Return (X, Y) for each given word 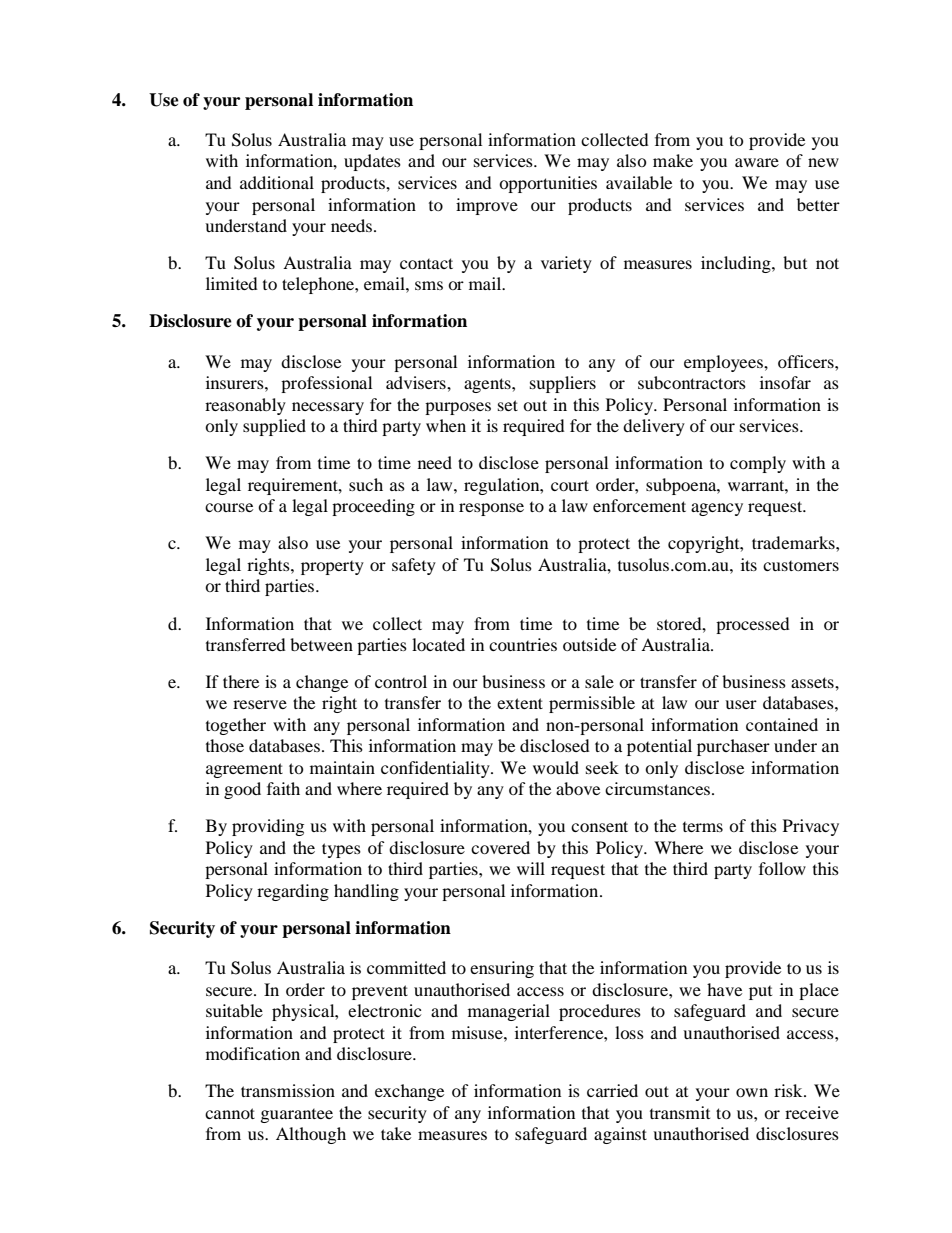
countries (523, 644)
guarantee (297, 1116)
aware (757, 162)
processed (753, 625)
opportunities (548, 184)
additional (277, 182)
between (321, 644)
